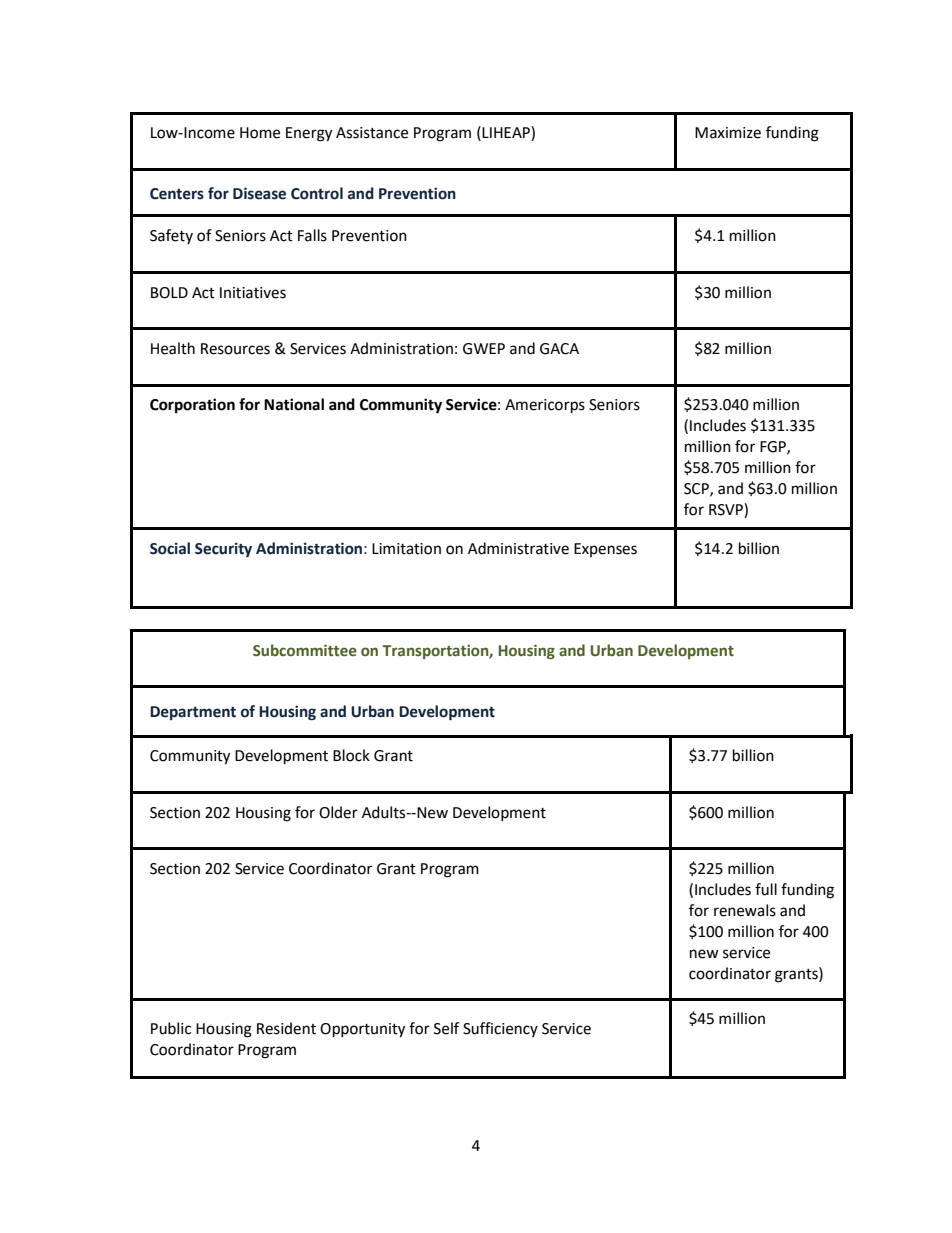 This image has width=952, height=1233. What do you see at coordinates (728, 133) in the image?
I see `Maximize` at bounding box center [728, 133].
